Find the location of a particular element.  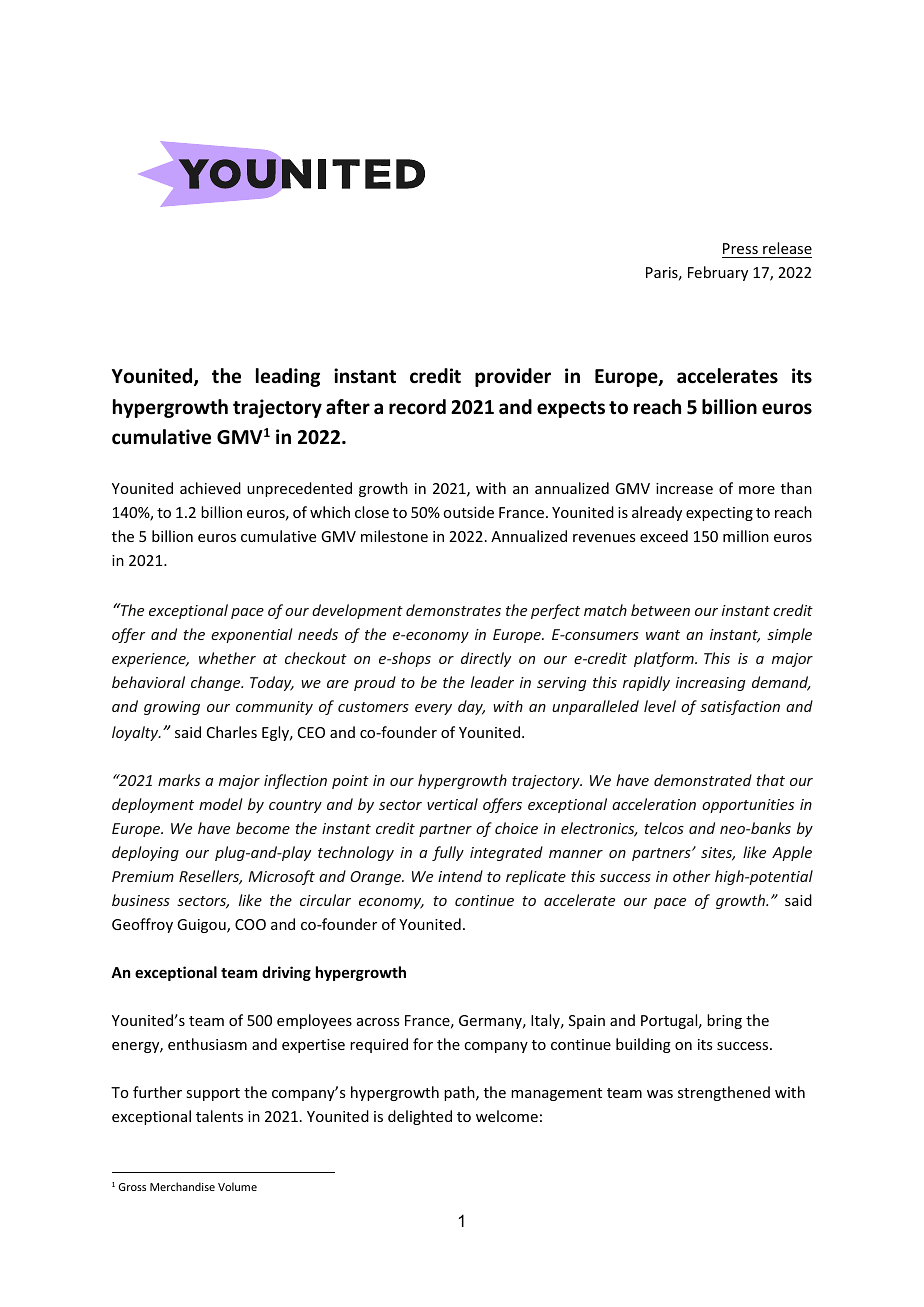

provider is located at coordinates (513, 377).
